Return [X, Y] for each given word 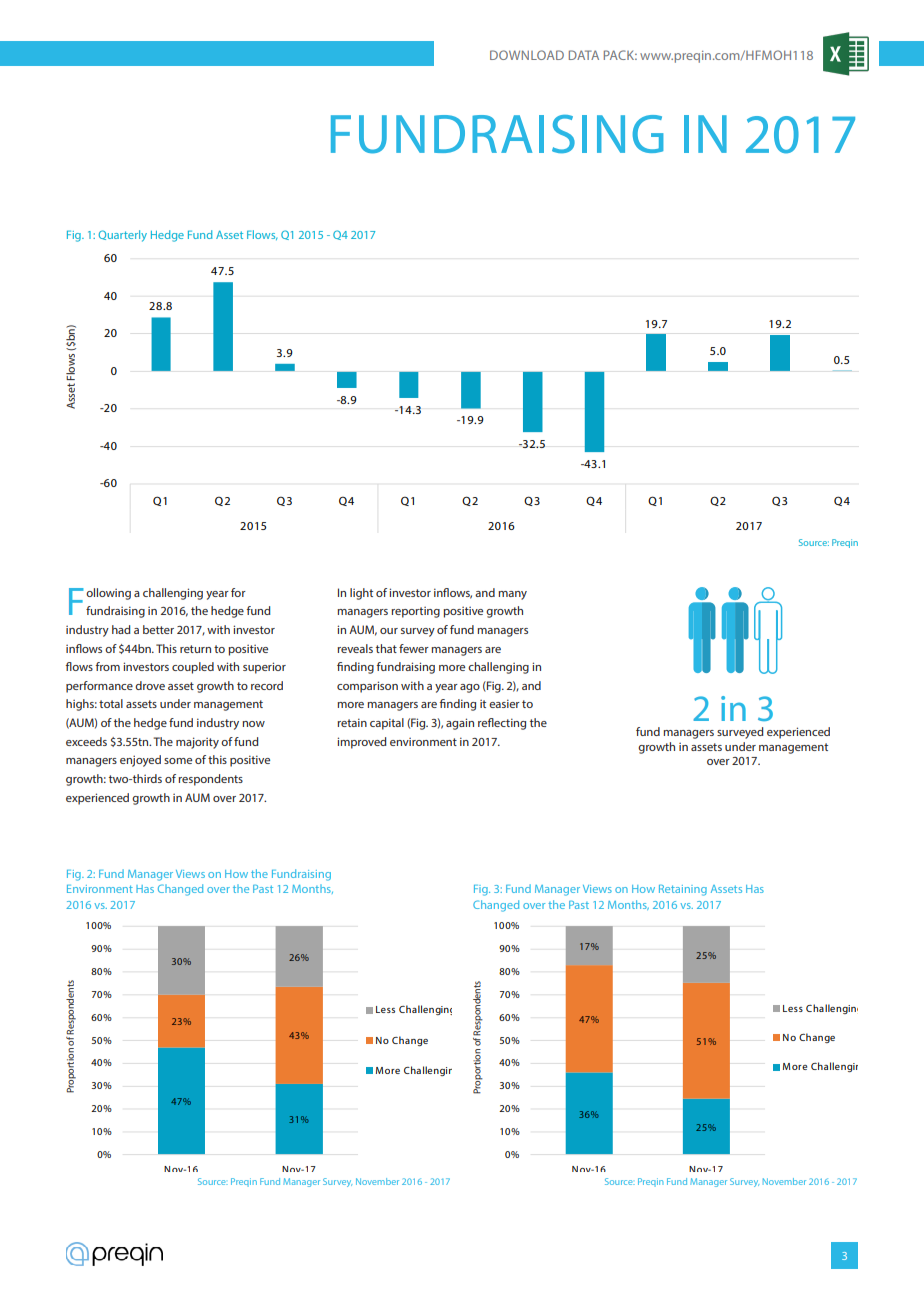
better [158, 629]
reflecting [502, 724]
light [361, 594]
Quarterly [123, 236]
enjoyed [140, 761]
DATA [584, 55]
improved [362, 743]
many [512, 595]
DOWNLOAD [527, 55]
